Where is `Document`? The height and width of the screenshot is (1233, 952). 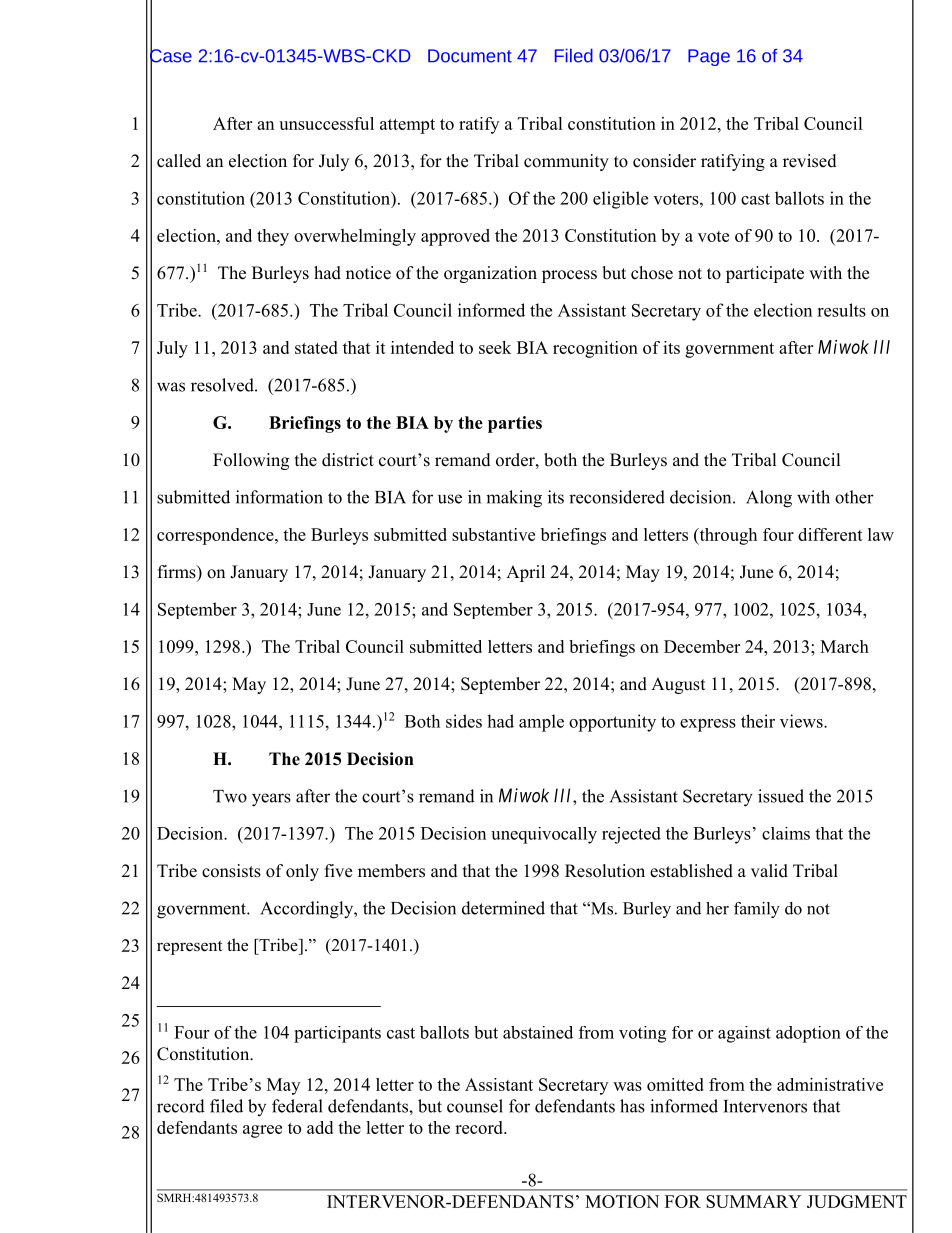
Document is located at coordinates (470, 56).
